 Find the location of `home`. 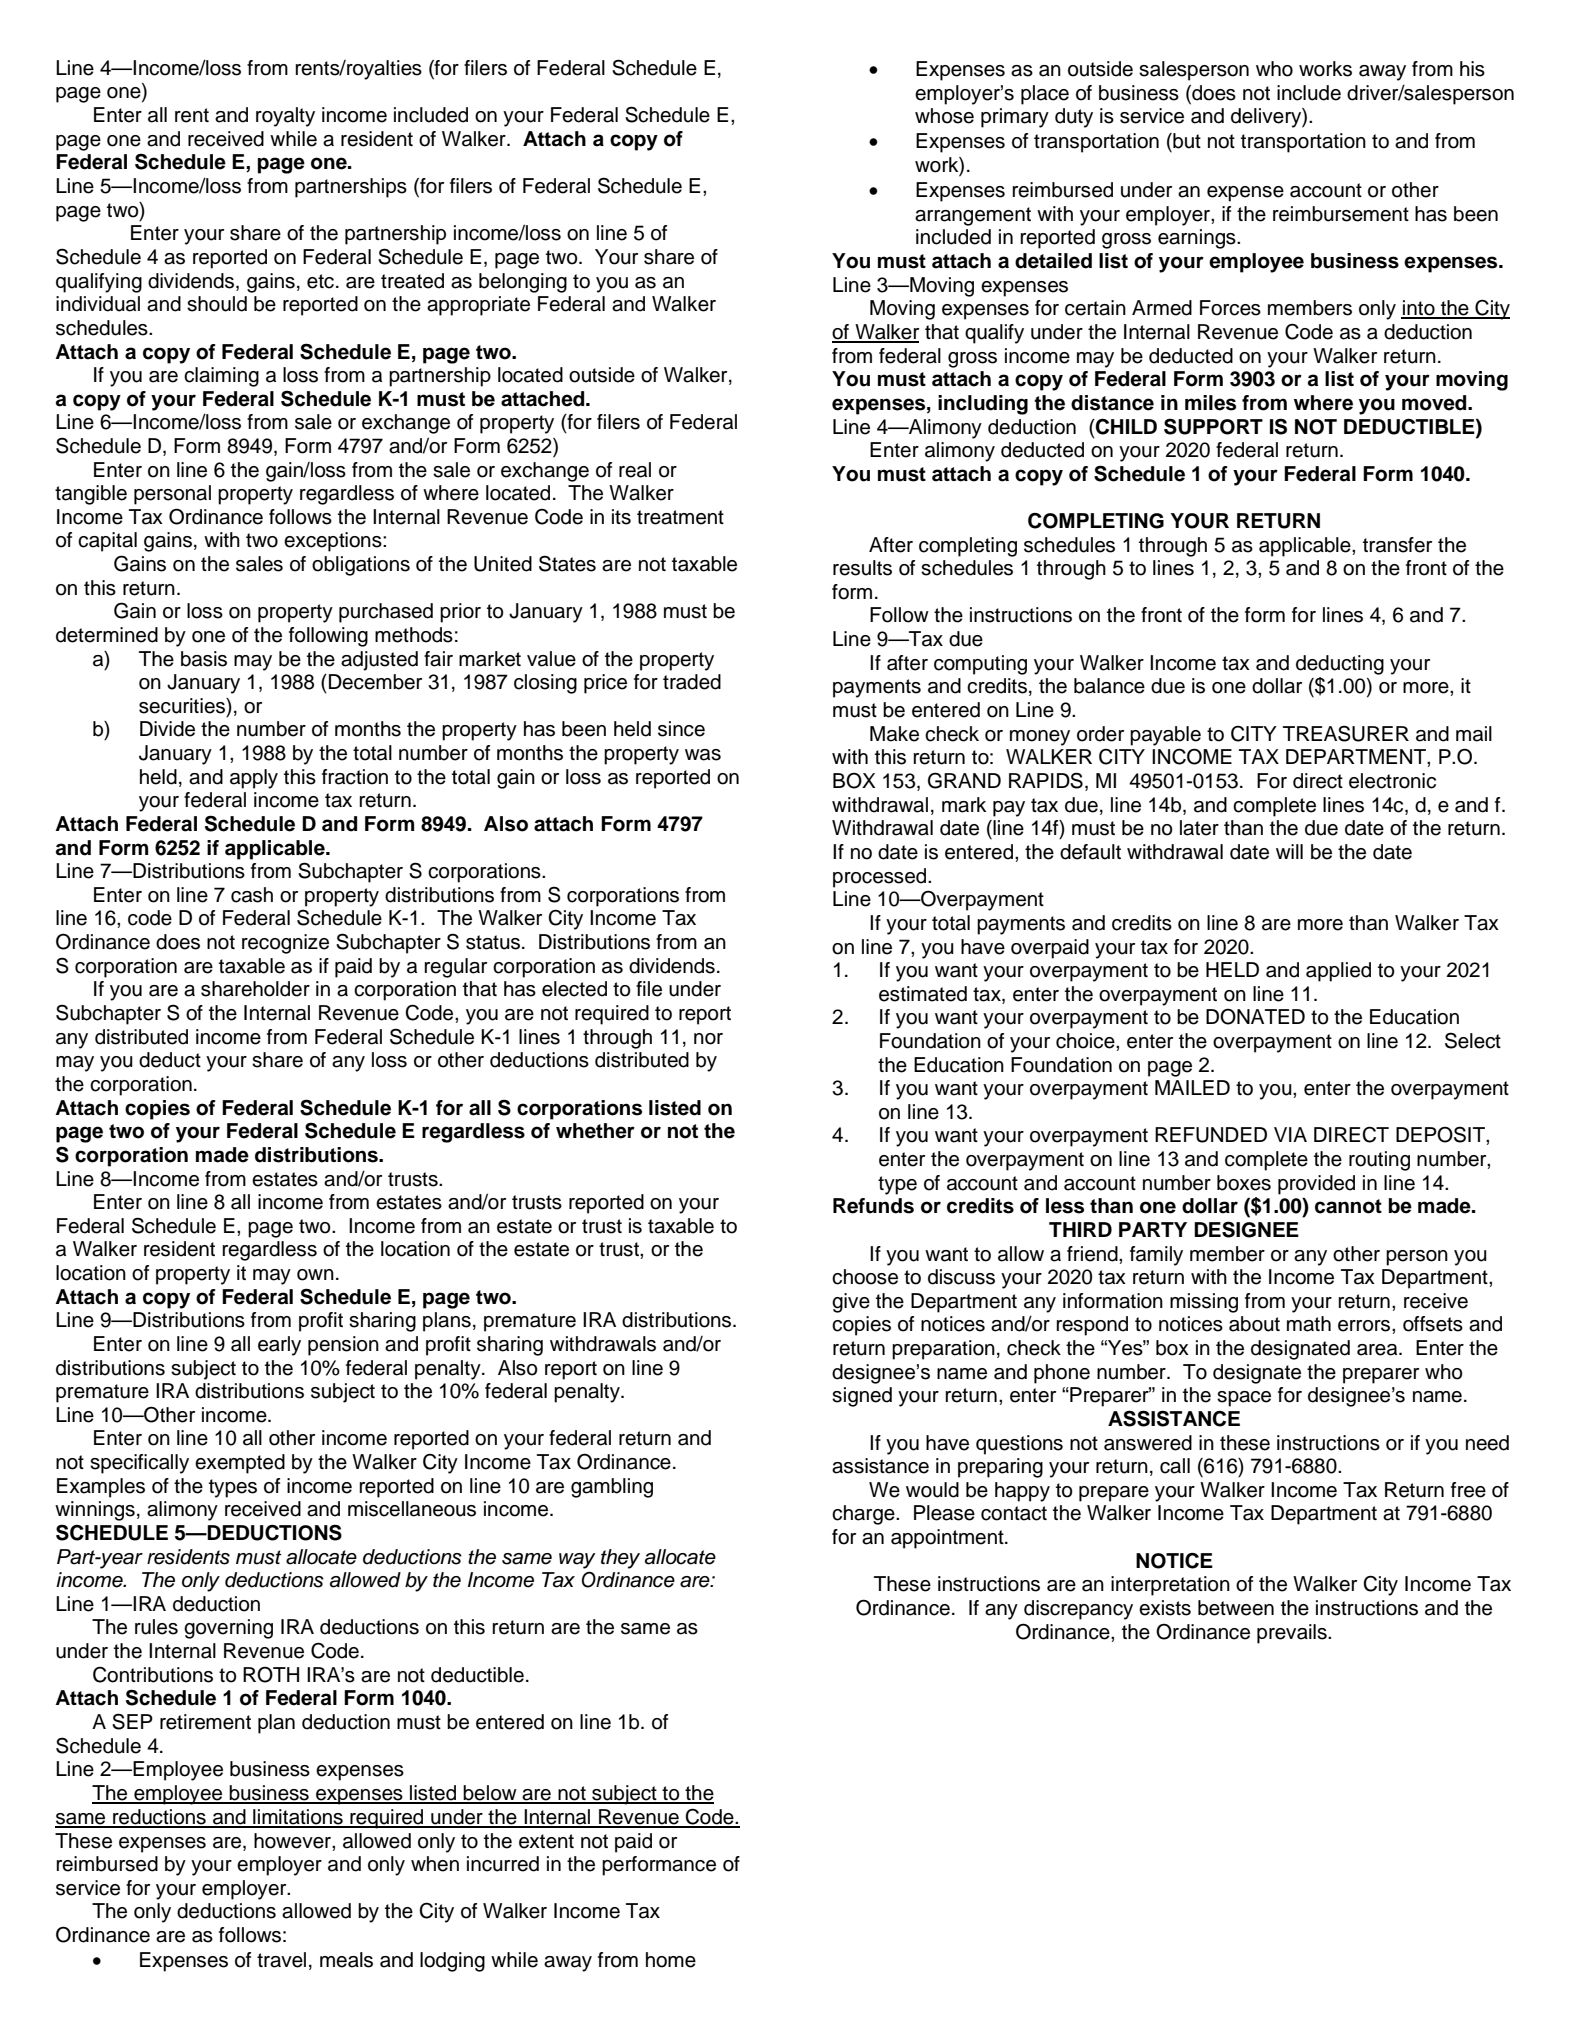

home is located at coordinates (671, 1960).
